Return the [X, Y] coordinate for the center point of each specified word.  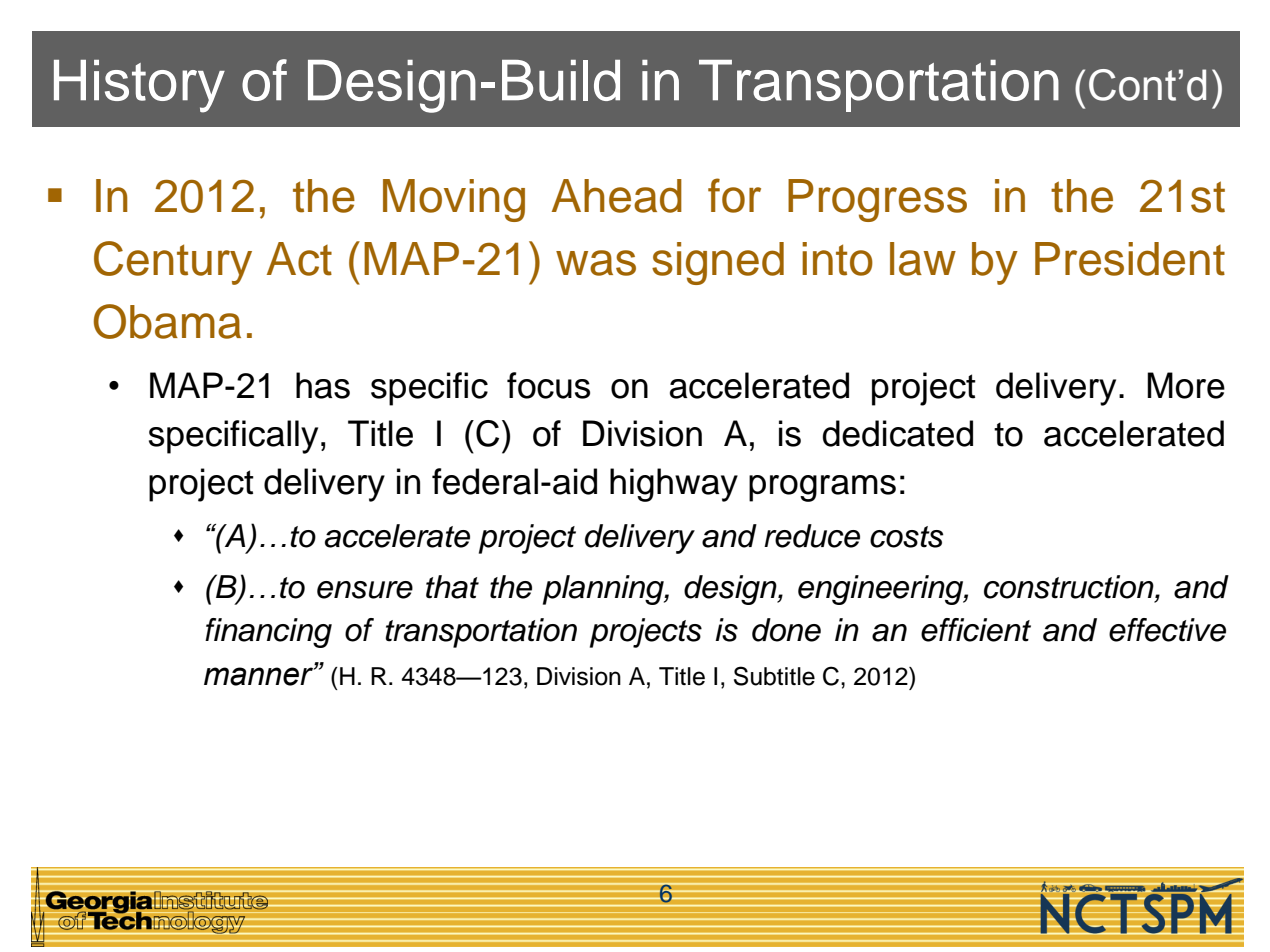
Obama [167, 321]
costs [907, 537]
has [323, 385]
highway [674, 485]
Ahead [617, 196]
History [139, 86]
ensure [365, 590]
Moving [454, 200]
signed [718, 263]
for [734, 195]
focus [548, 385]
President [1130, 259]
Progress [877, 200]
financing [268, 633]
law [923, 259]
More [1186, 385]
